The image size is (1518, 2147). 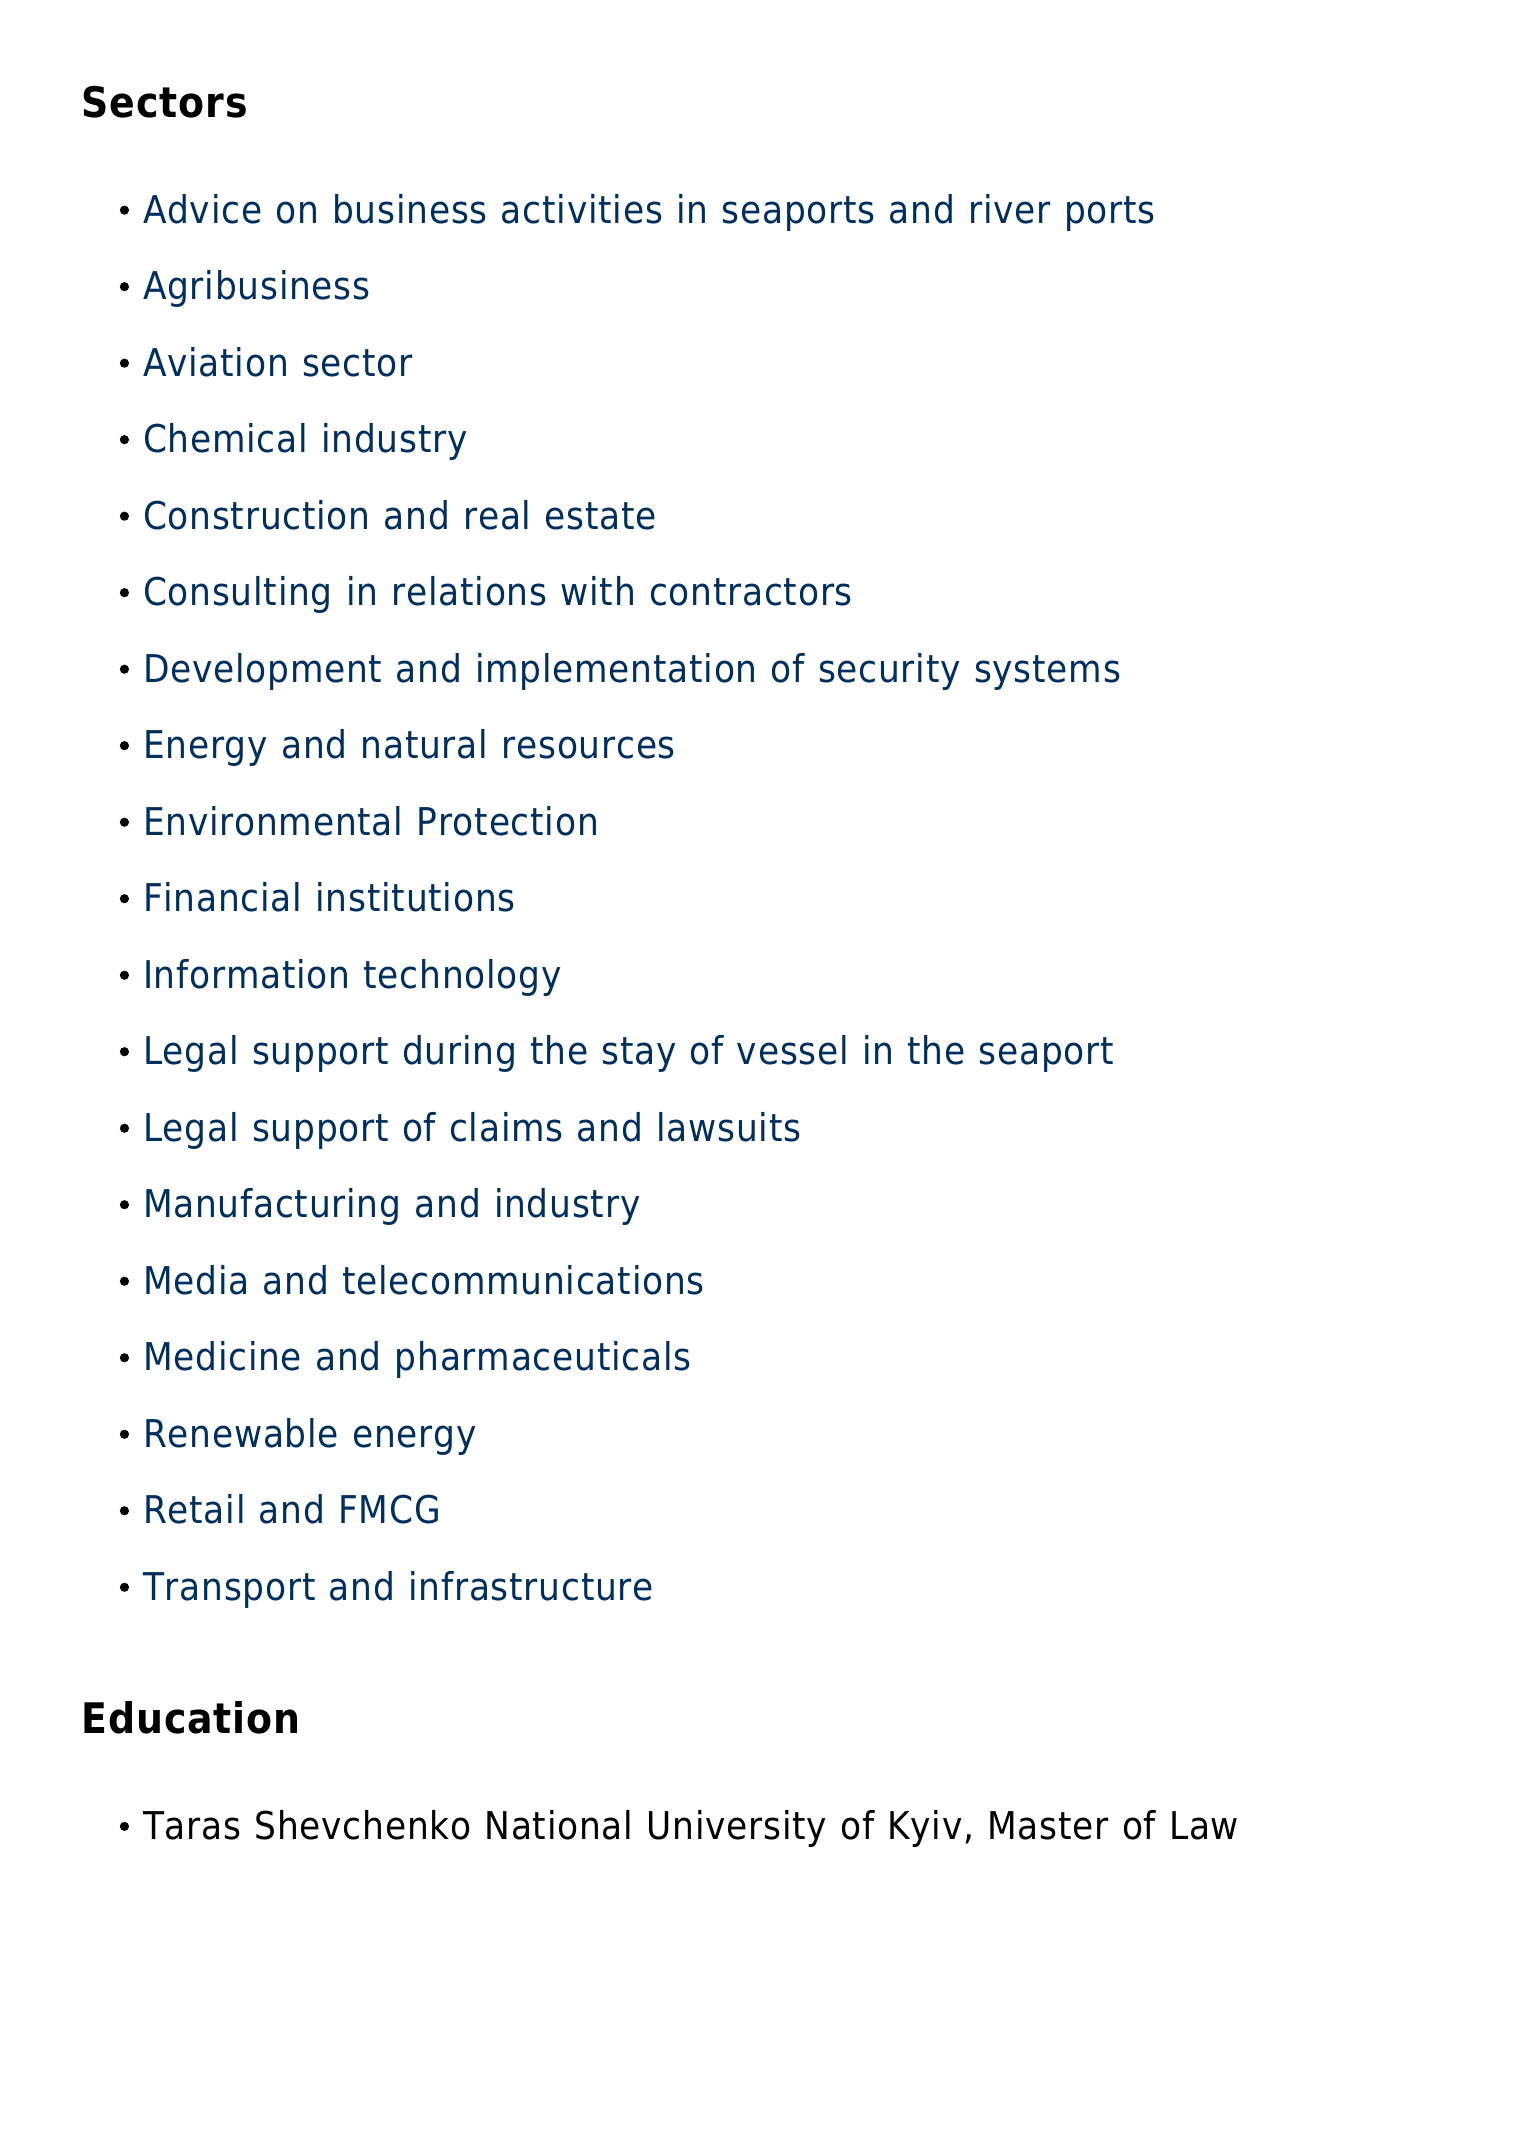 I want to click on National, so click(x=558, y=1825).
